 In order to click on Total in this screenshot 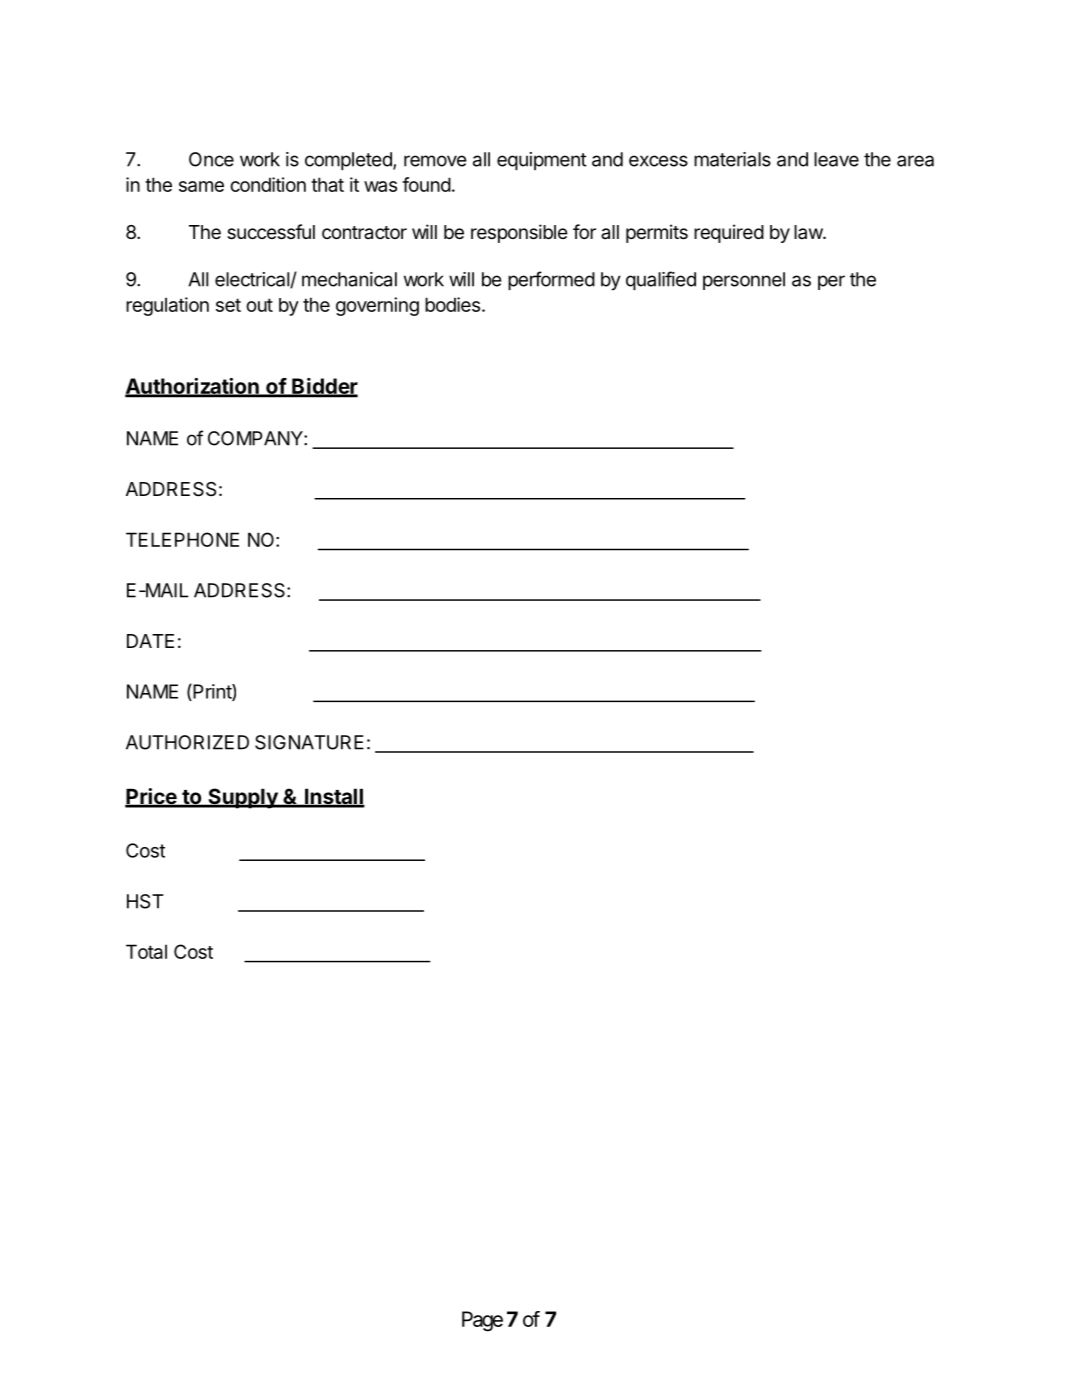, I will do `click(146, 951)`.
